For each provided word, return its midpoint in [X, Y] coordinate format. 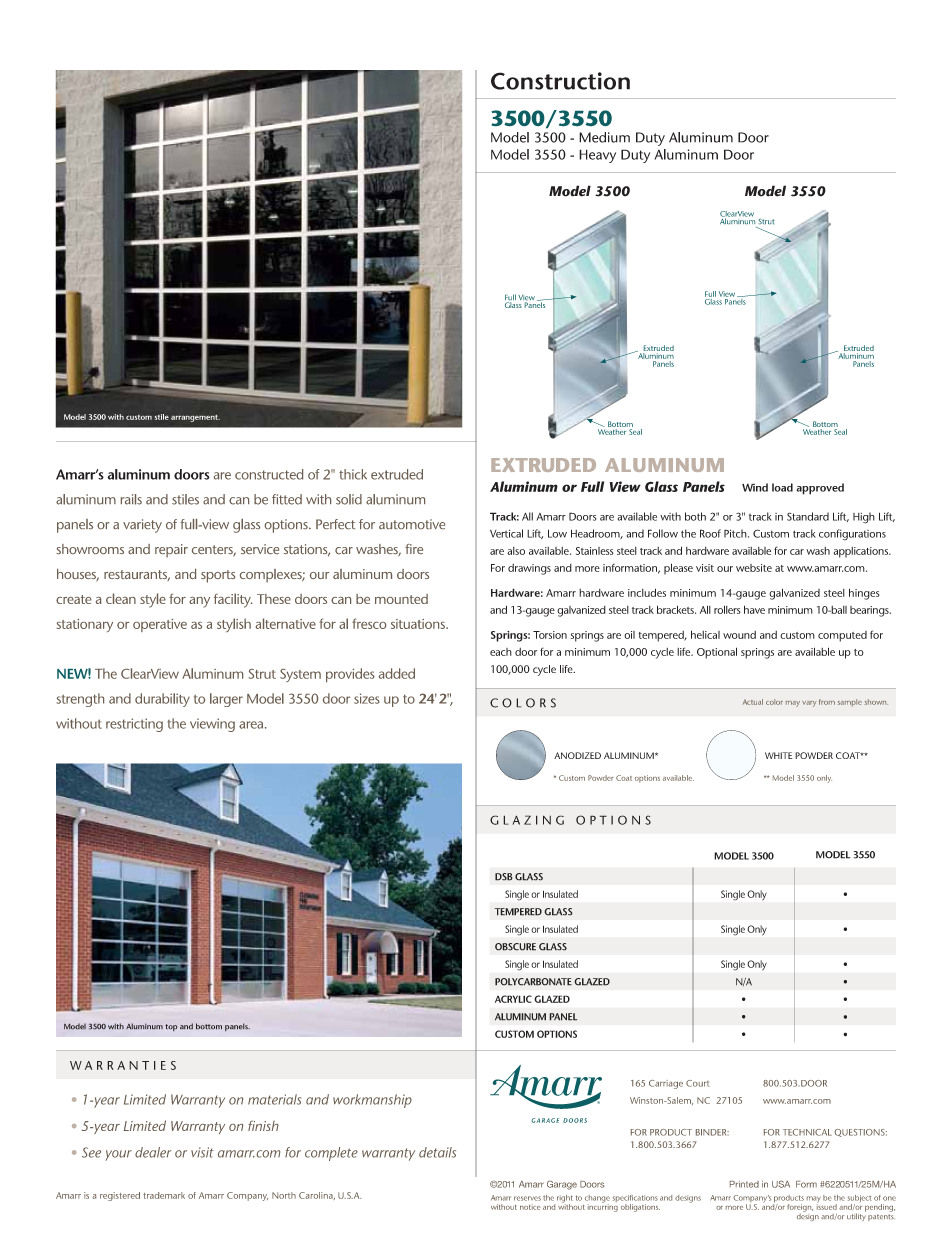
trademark [164, 1195]
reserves [527, 1198]
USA [781, 1184]
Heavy [597, 156]
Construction [560, 81]
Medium [604, 137]
